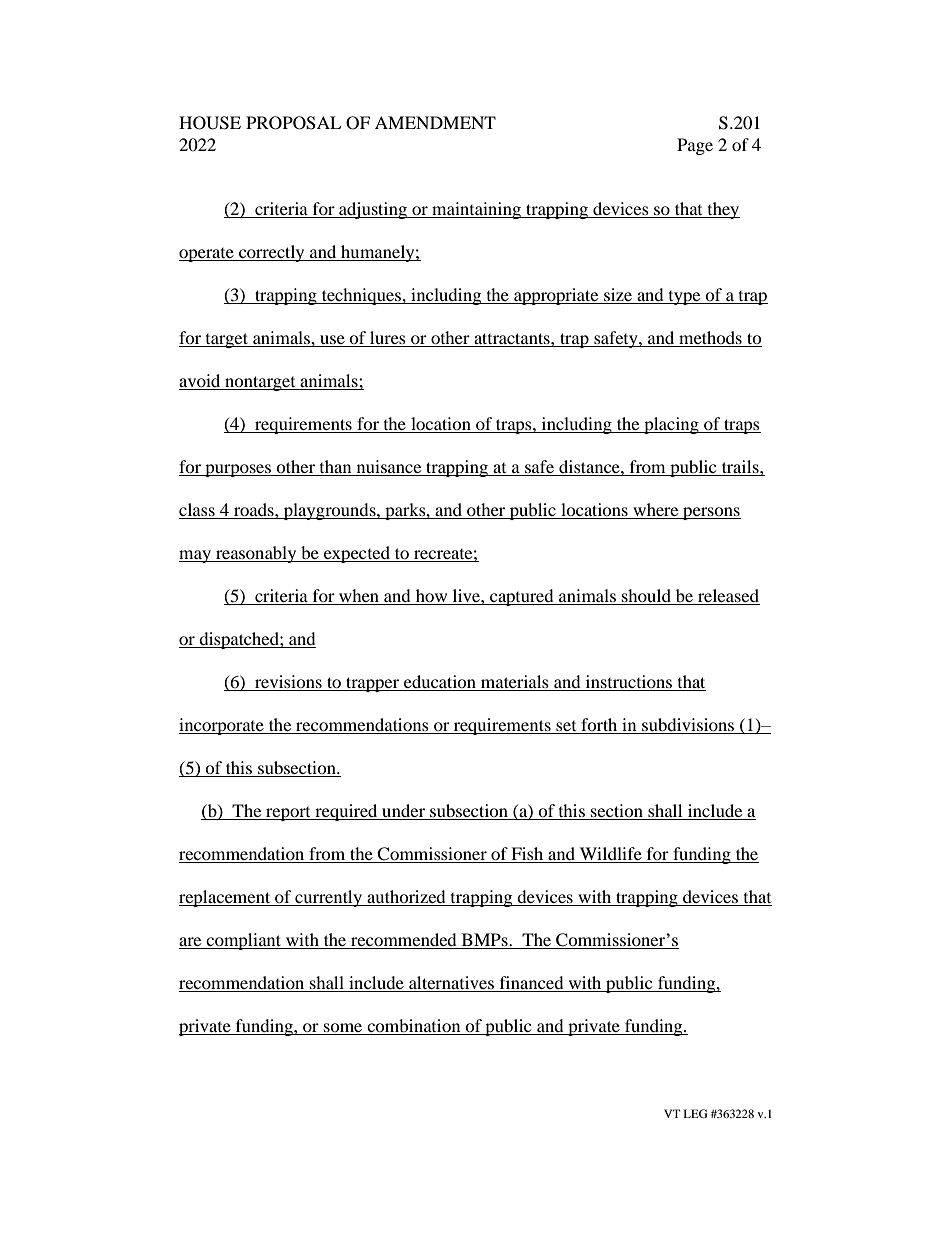 This screenshot has height=1233, width=952. What do you see at coordinates (431, 597) in the screenshot?
I see `how` at bounding box center [431, 597].
